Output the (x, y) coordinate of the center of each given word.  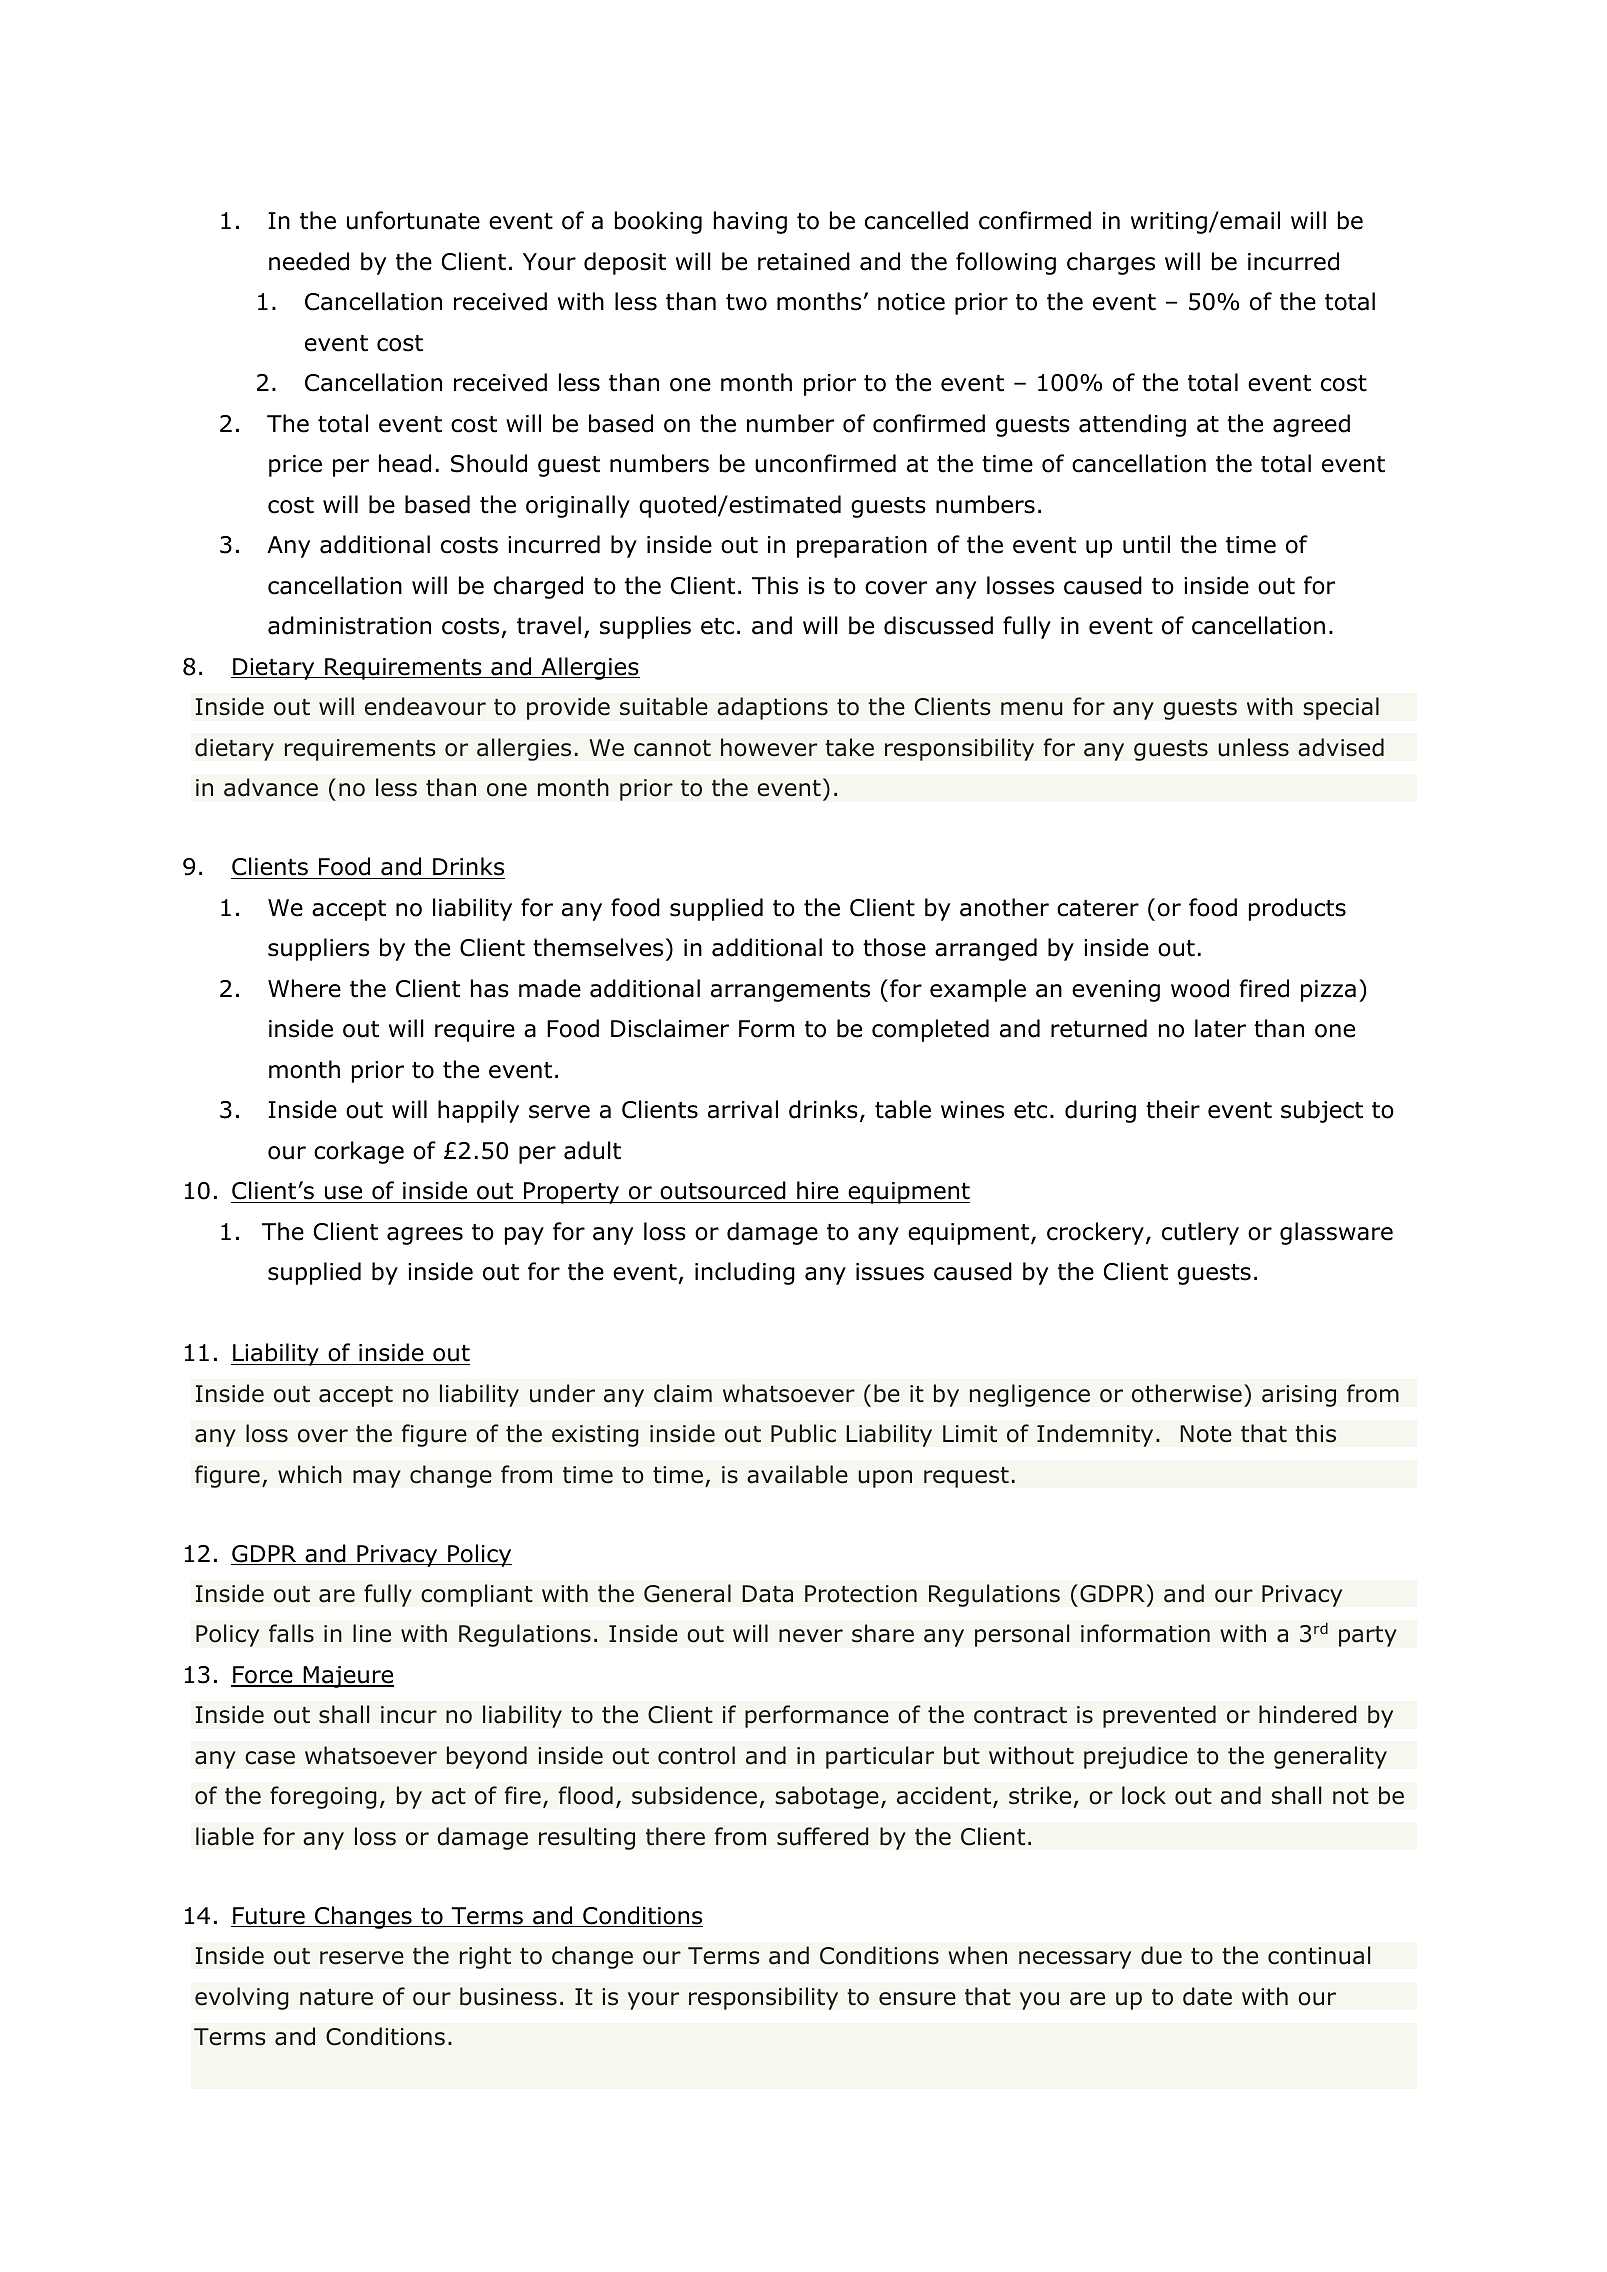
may (377, 1479)
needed (309, 261)
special (1341, 708)
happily (478, 1111)
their (1173, 1109)
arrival (743, 1109)
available (797, 1474)
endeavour (425, 706)
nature (336, 1997)
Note (1206, 1434)
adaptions (772, 708)
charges (1111, 263)
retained (804, 261)
